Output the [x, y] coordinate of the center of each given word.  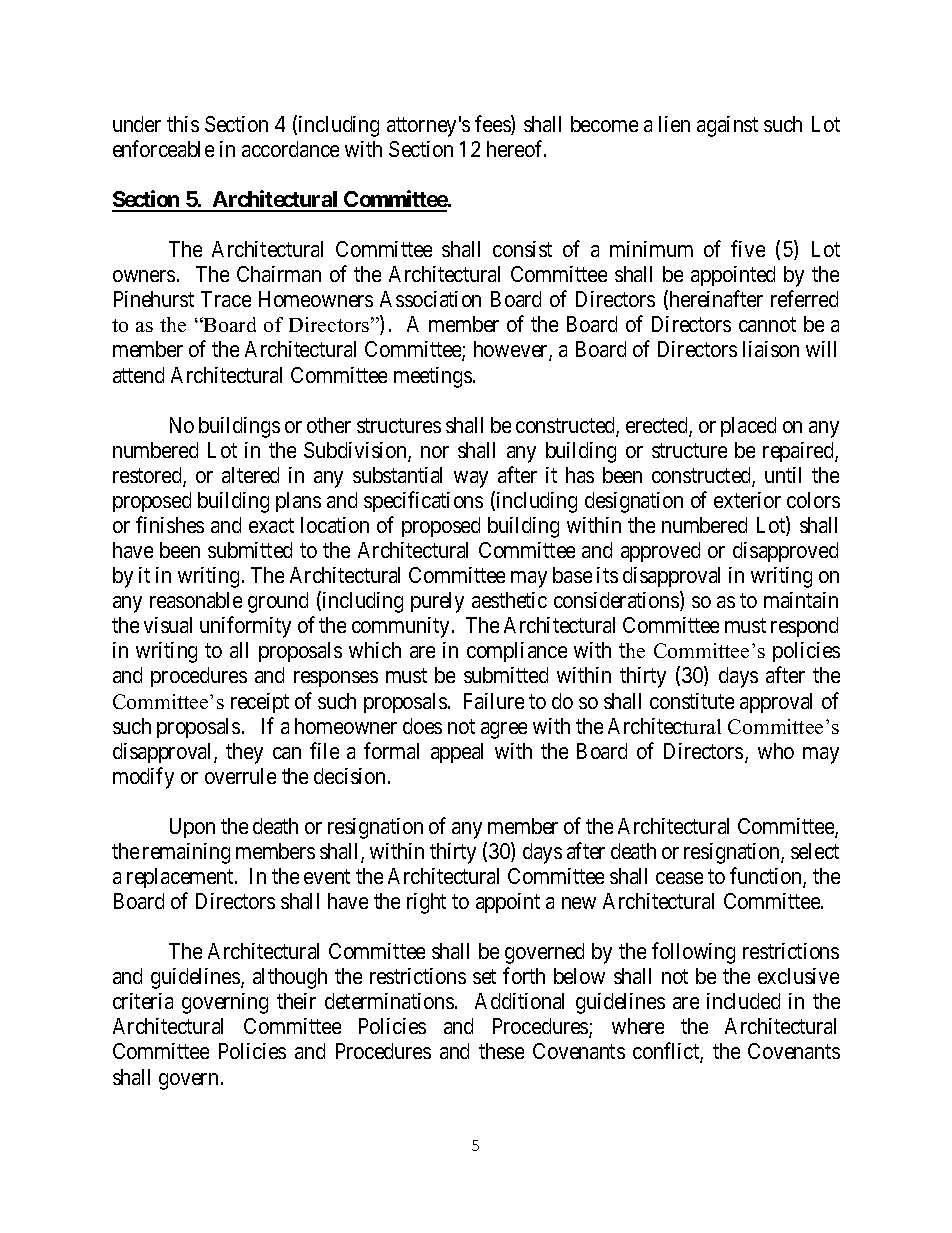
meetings [433, 377]
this [183, 124]
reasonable [196, 600]
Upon [192, 828]
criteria [143, 1001]
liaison [771, 349]
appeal [457, 753]
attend [138, 375]
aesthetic [509, 600]
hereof [516, 148]
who [776, 751]
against [727, 126]
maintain [801, 600]
